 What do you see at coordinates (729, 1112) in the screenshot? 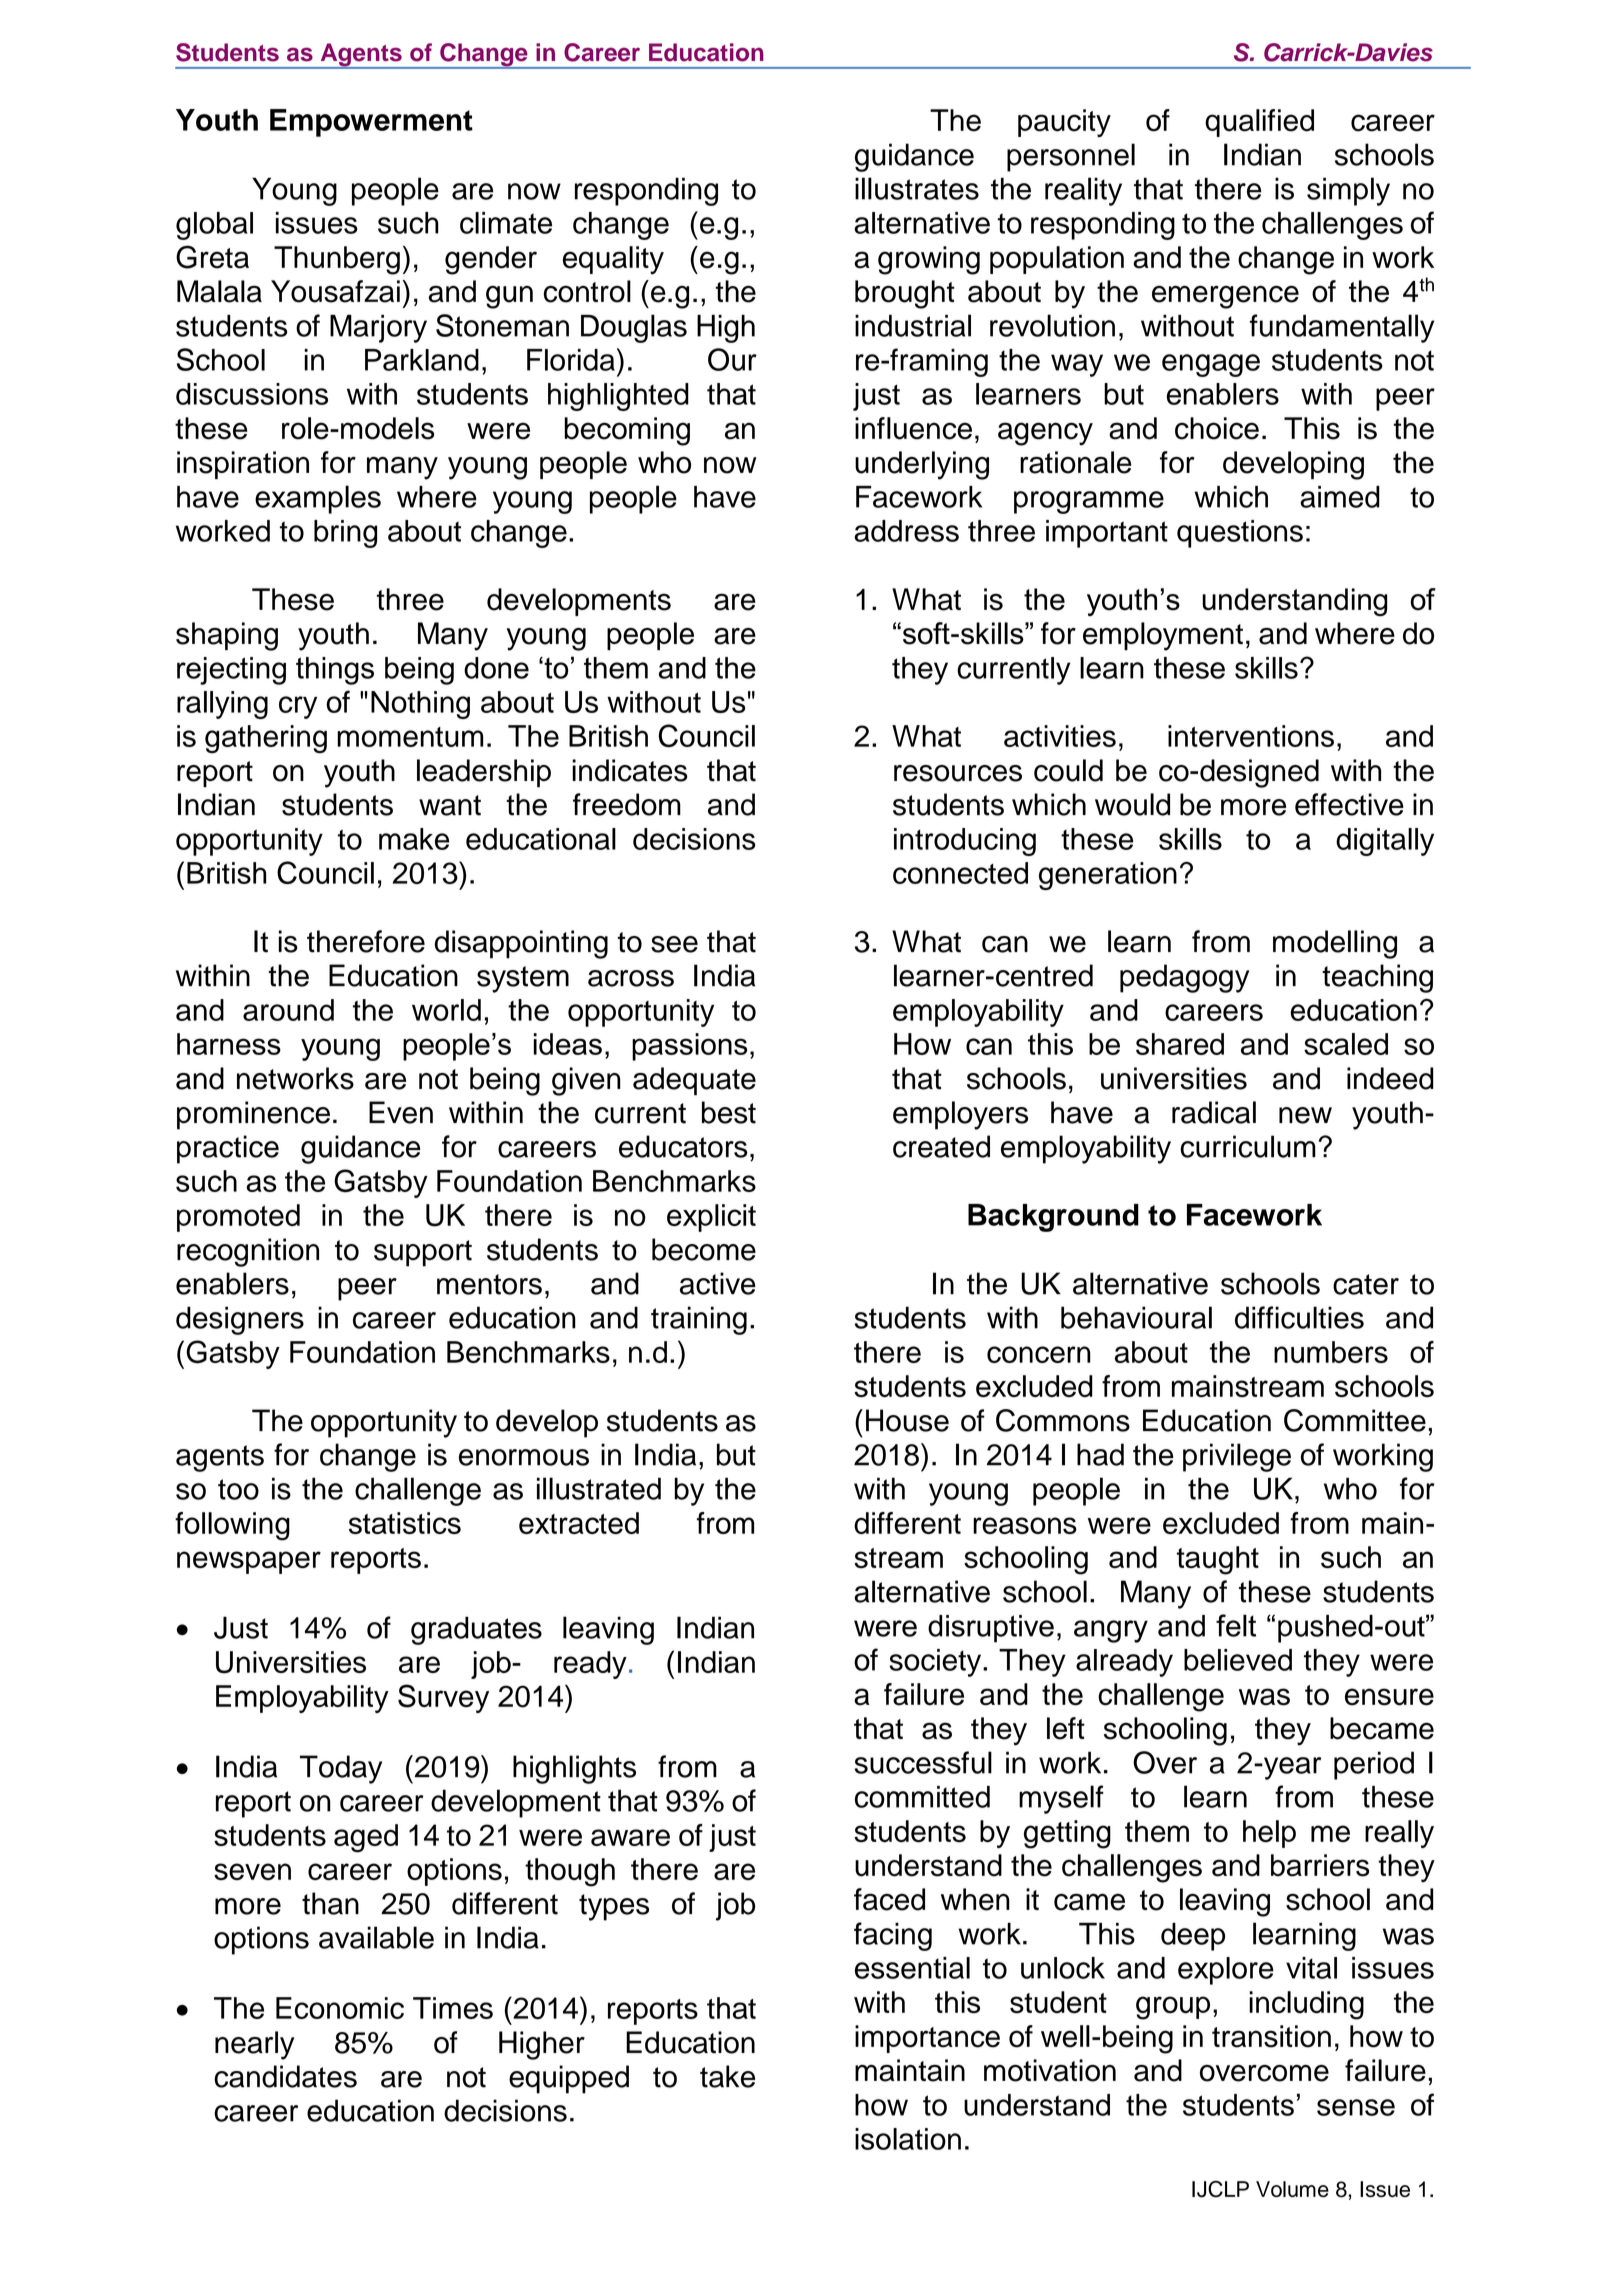
I see `best` at bounding box center [729, 1112].
